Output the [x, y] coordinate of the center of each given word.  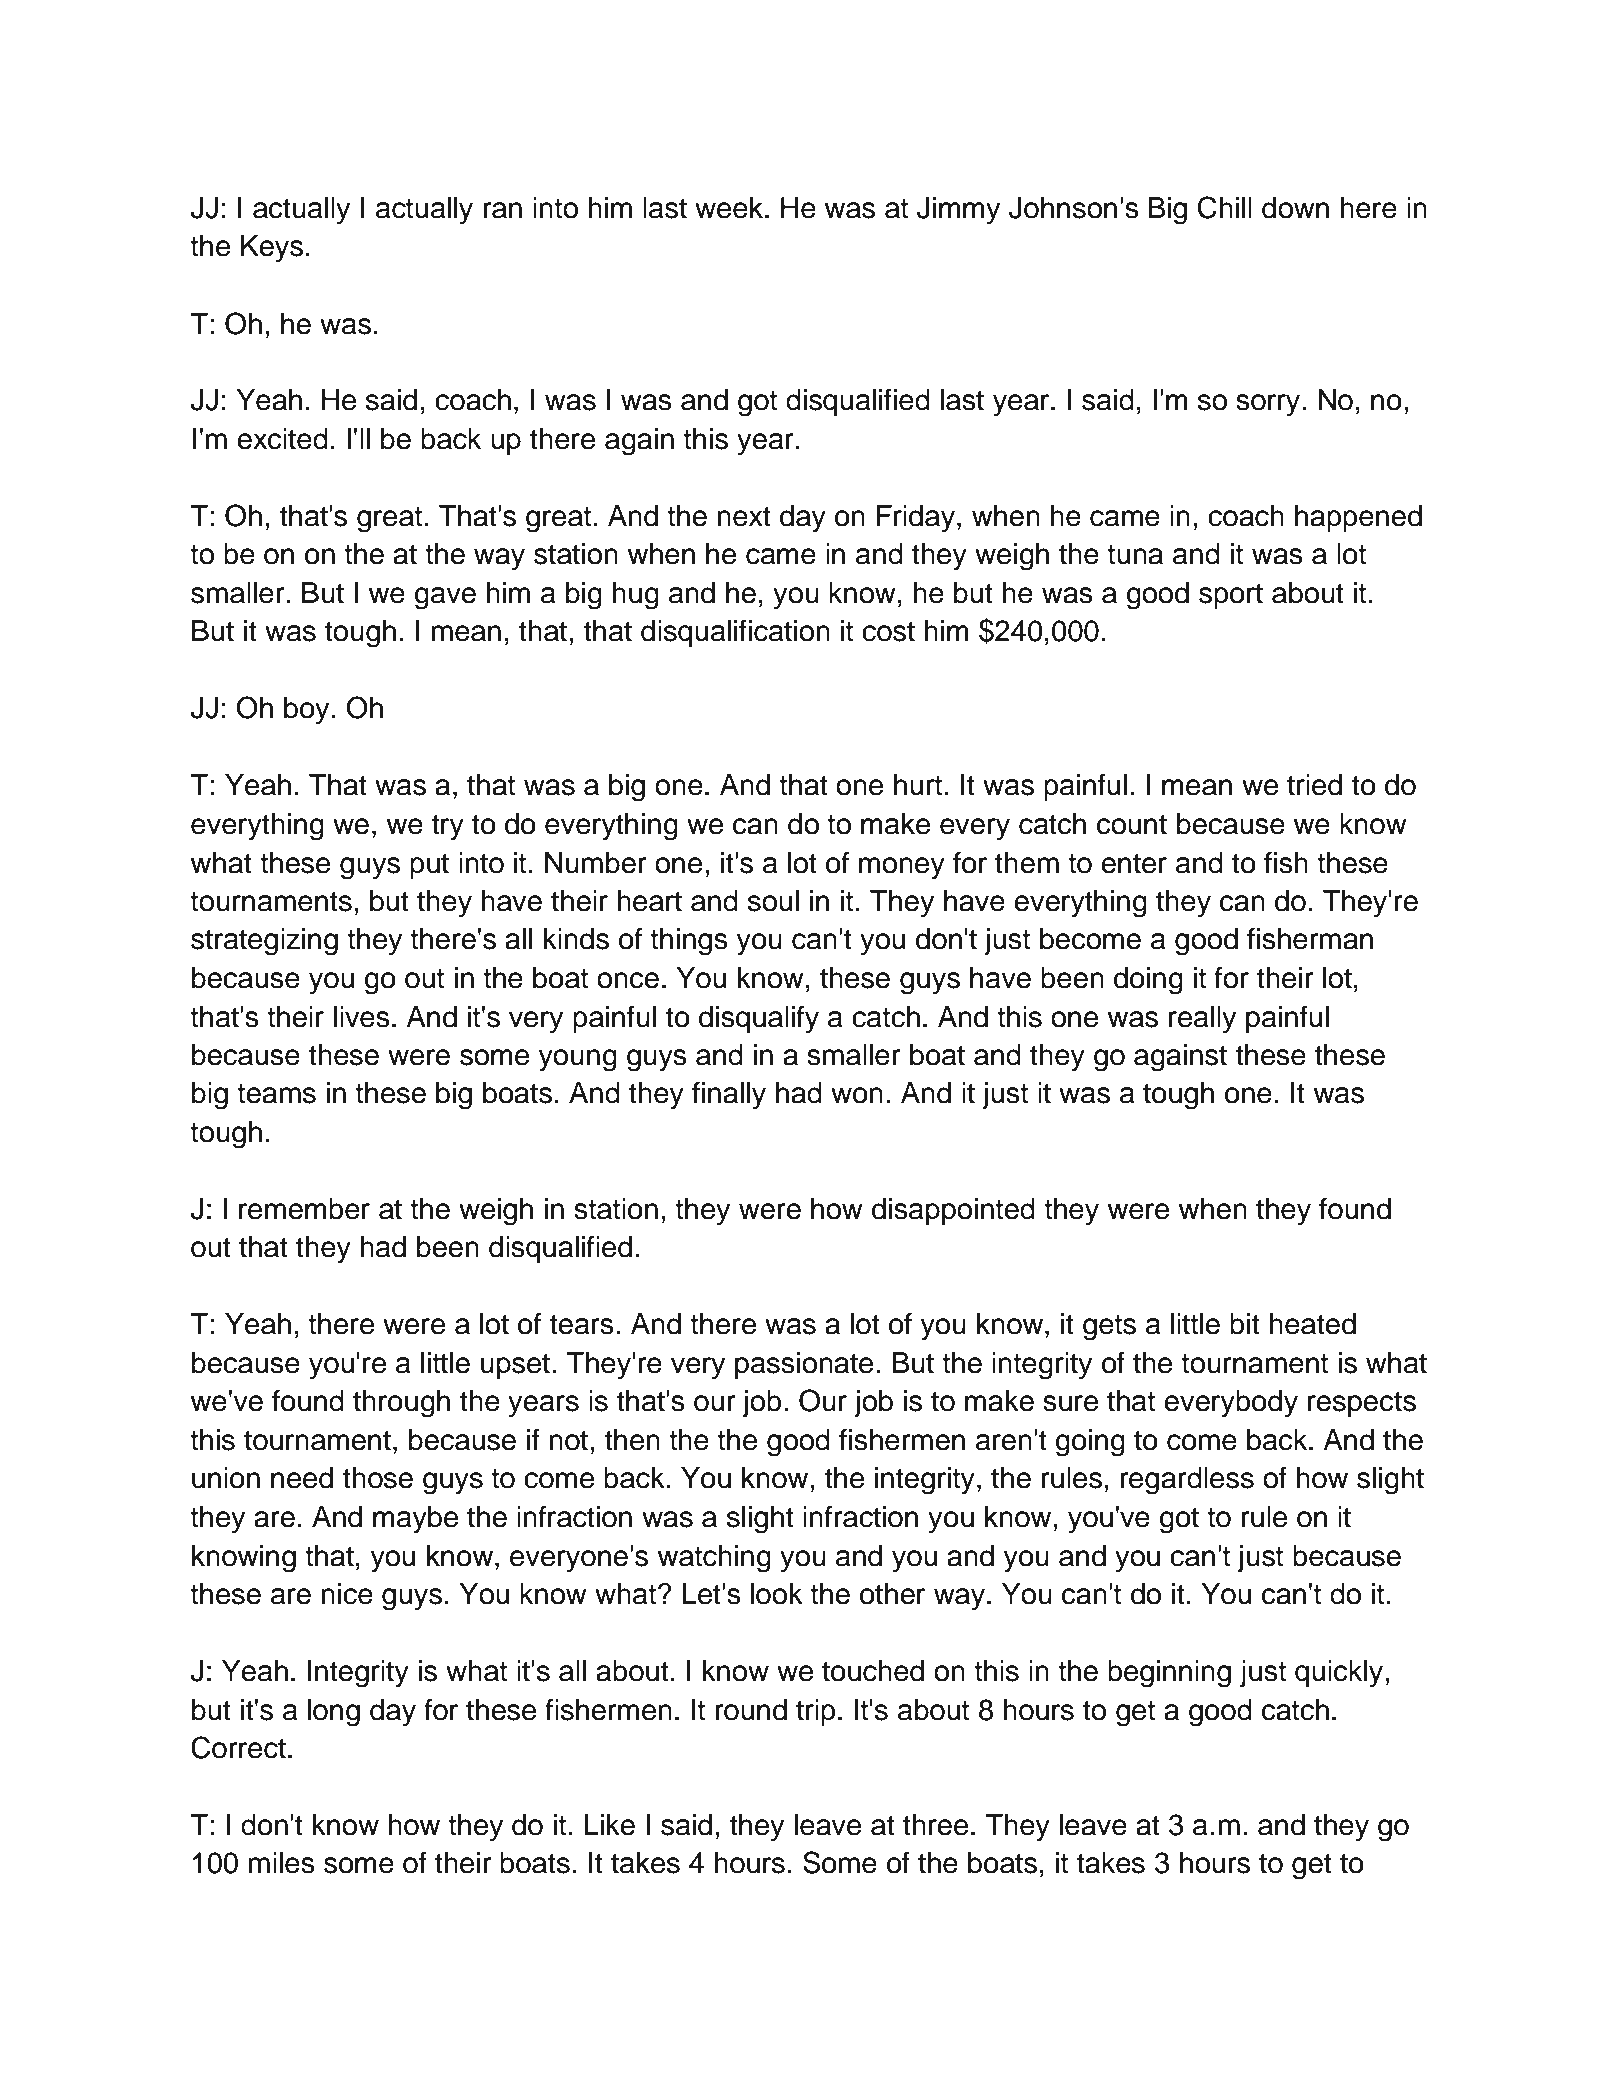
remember [304, 1209]
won [857, 1095]
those [378, 1478]
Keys [272, 249]
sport [1231, 596]
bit [1245, 1324]
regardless [1187, 1481]
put [429, 866]
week [730, 208]
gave [445, 598]
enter [1134, 863]
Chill [1225, 207]
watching [714, 1559]
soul [773, 901]
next [744, 516]
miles [281, 1863]
